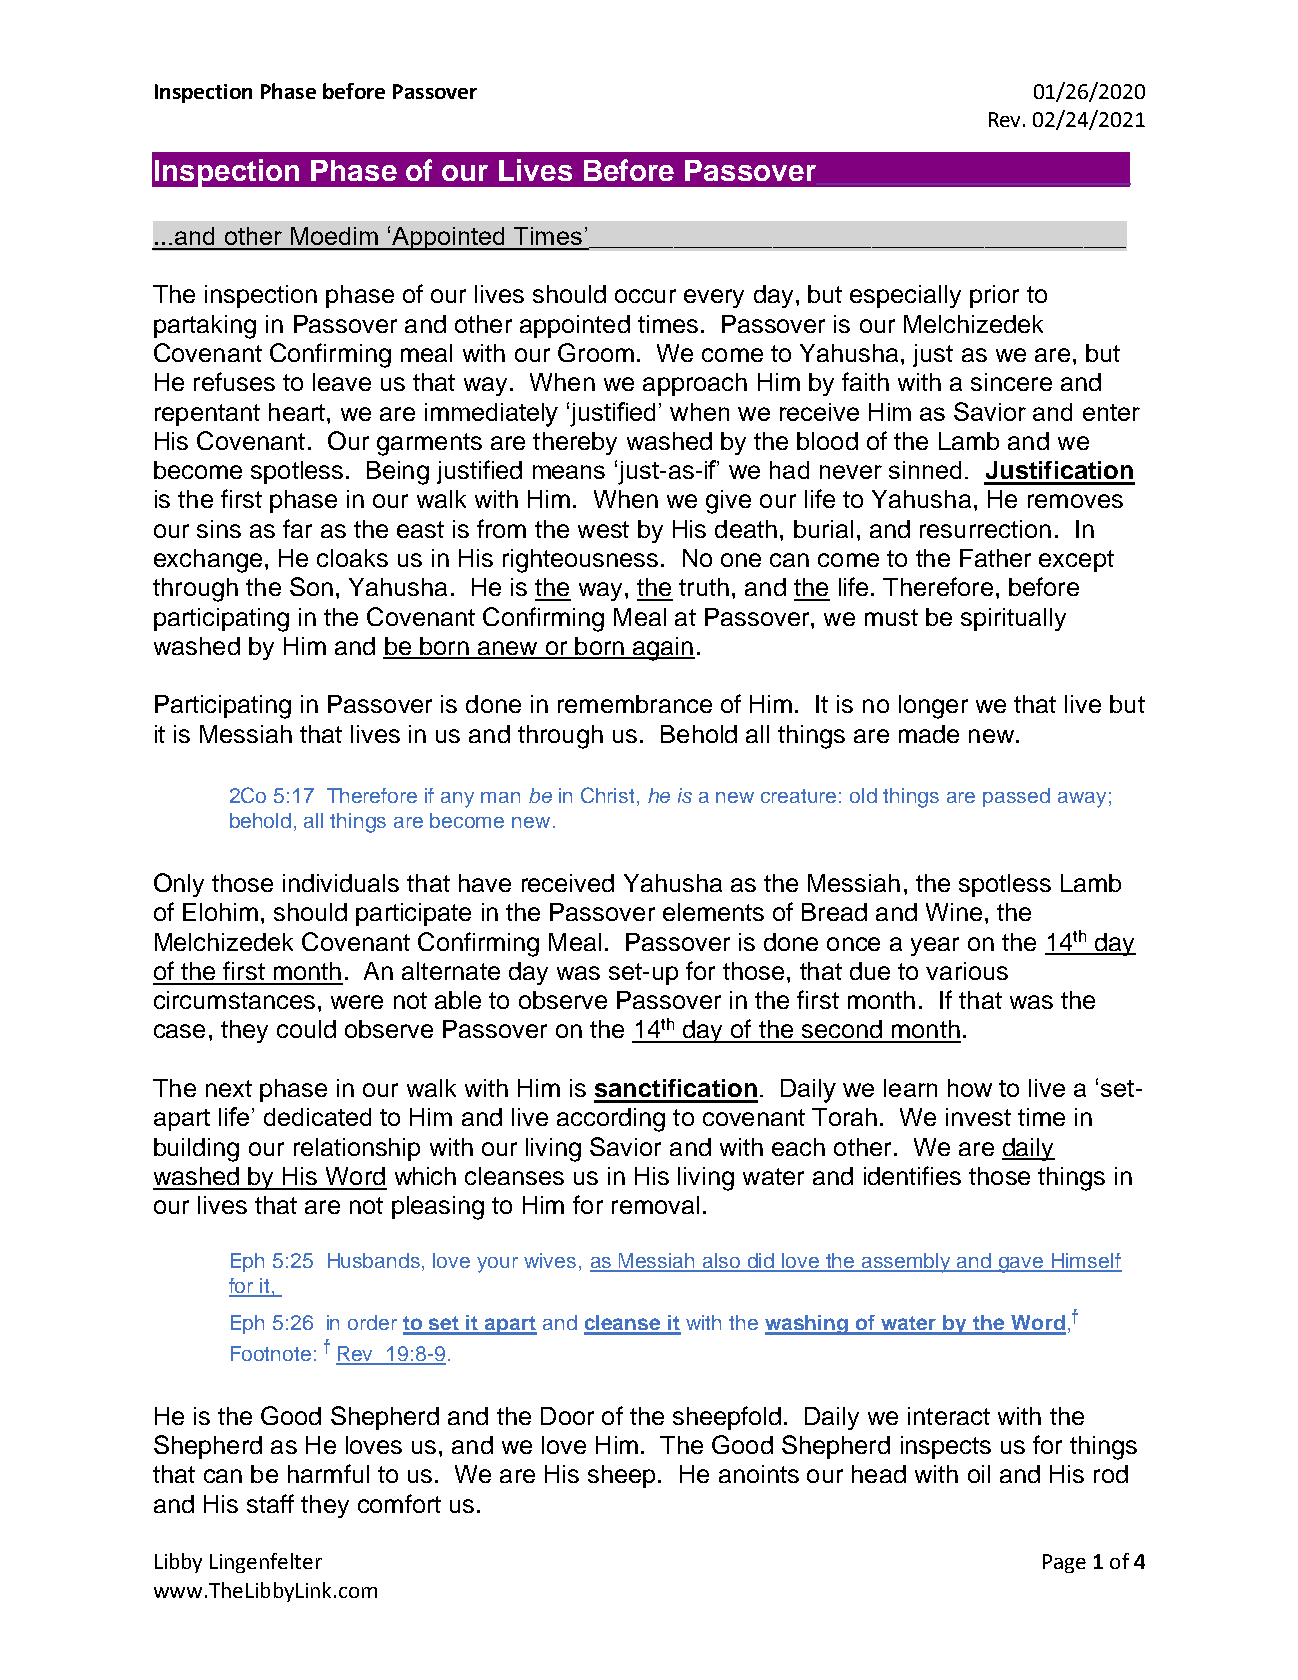  I want to click on staff, so click(270, 1503).
